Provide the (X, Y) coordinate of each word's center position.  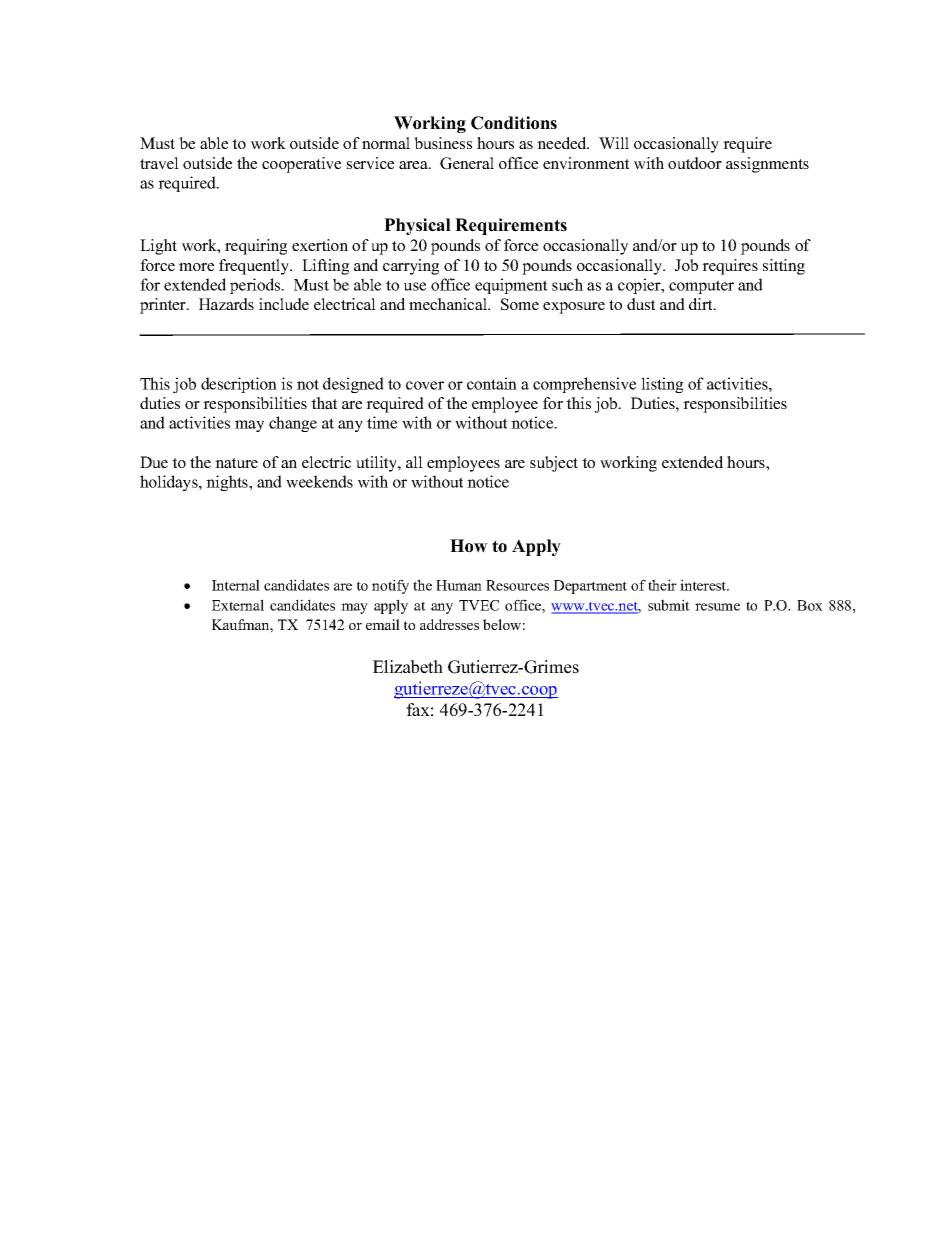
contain (492, 383)
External (238, 605)
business (443, 143)
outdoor (695, 163)
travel (159, 163)
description (239, 385)
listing (662, 385)
